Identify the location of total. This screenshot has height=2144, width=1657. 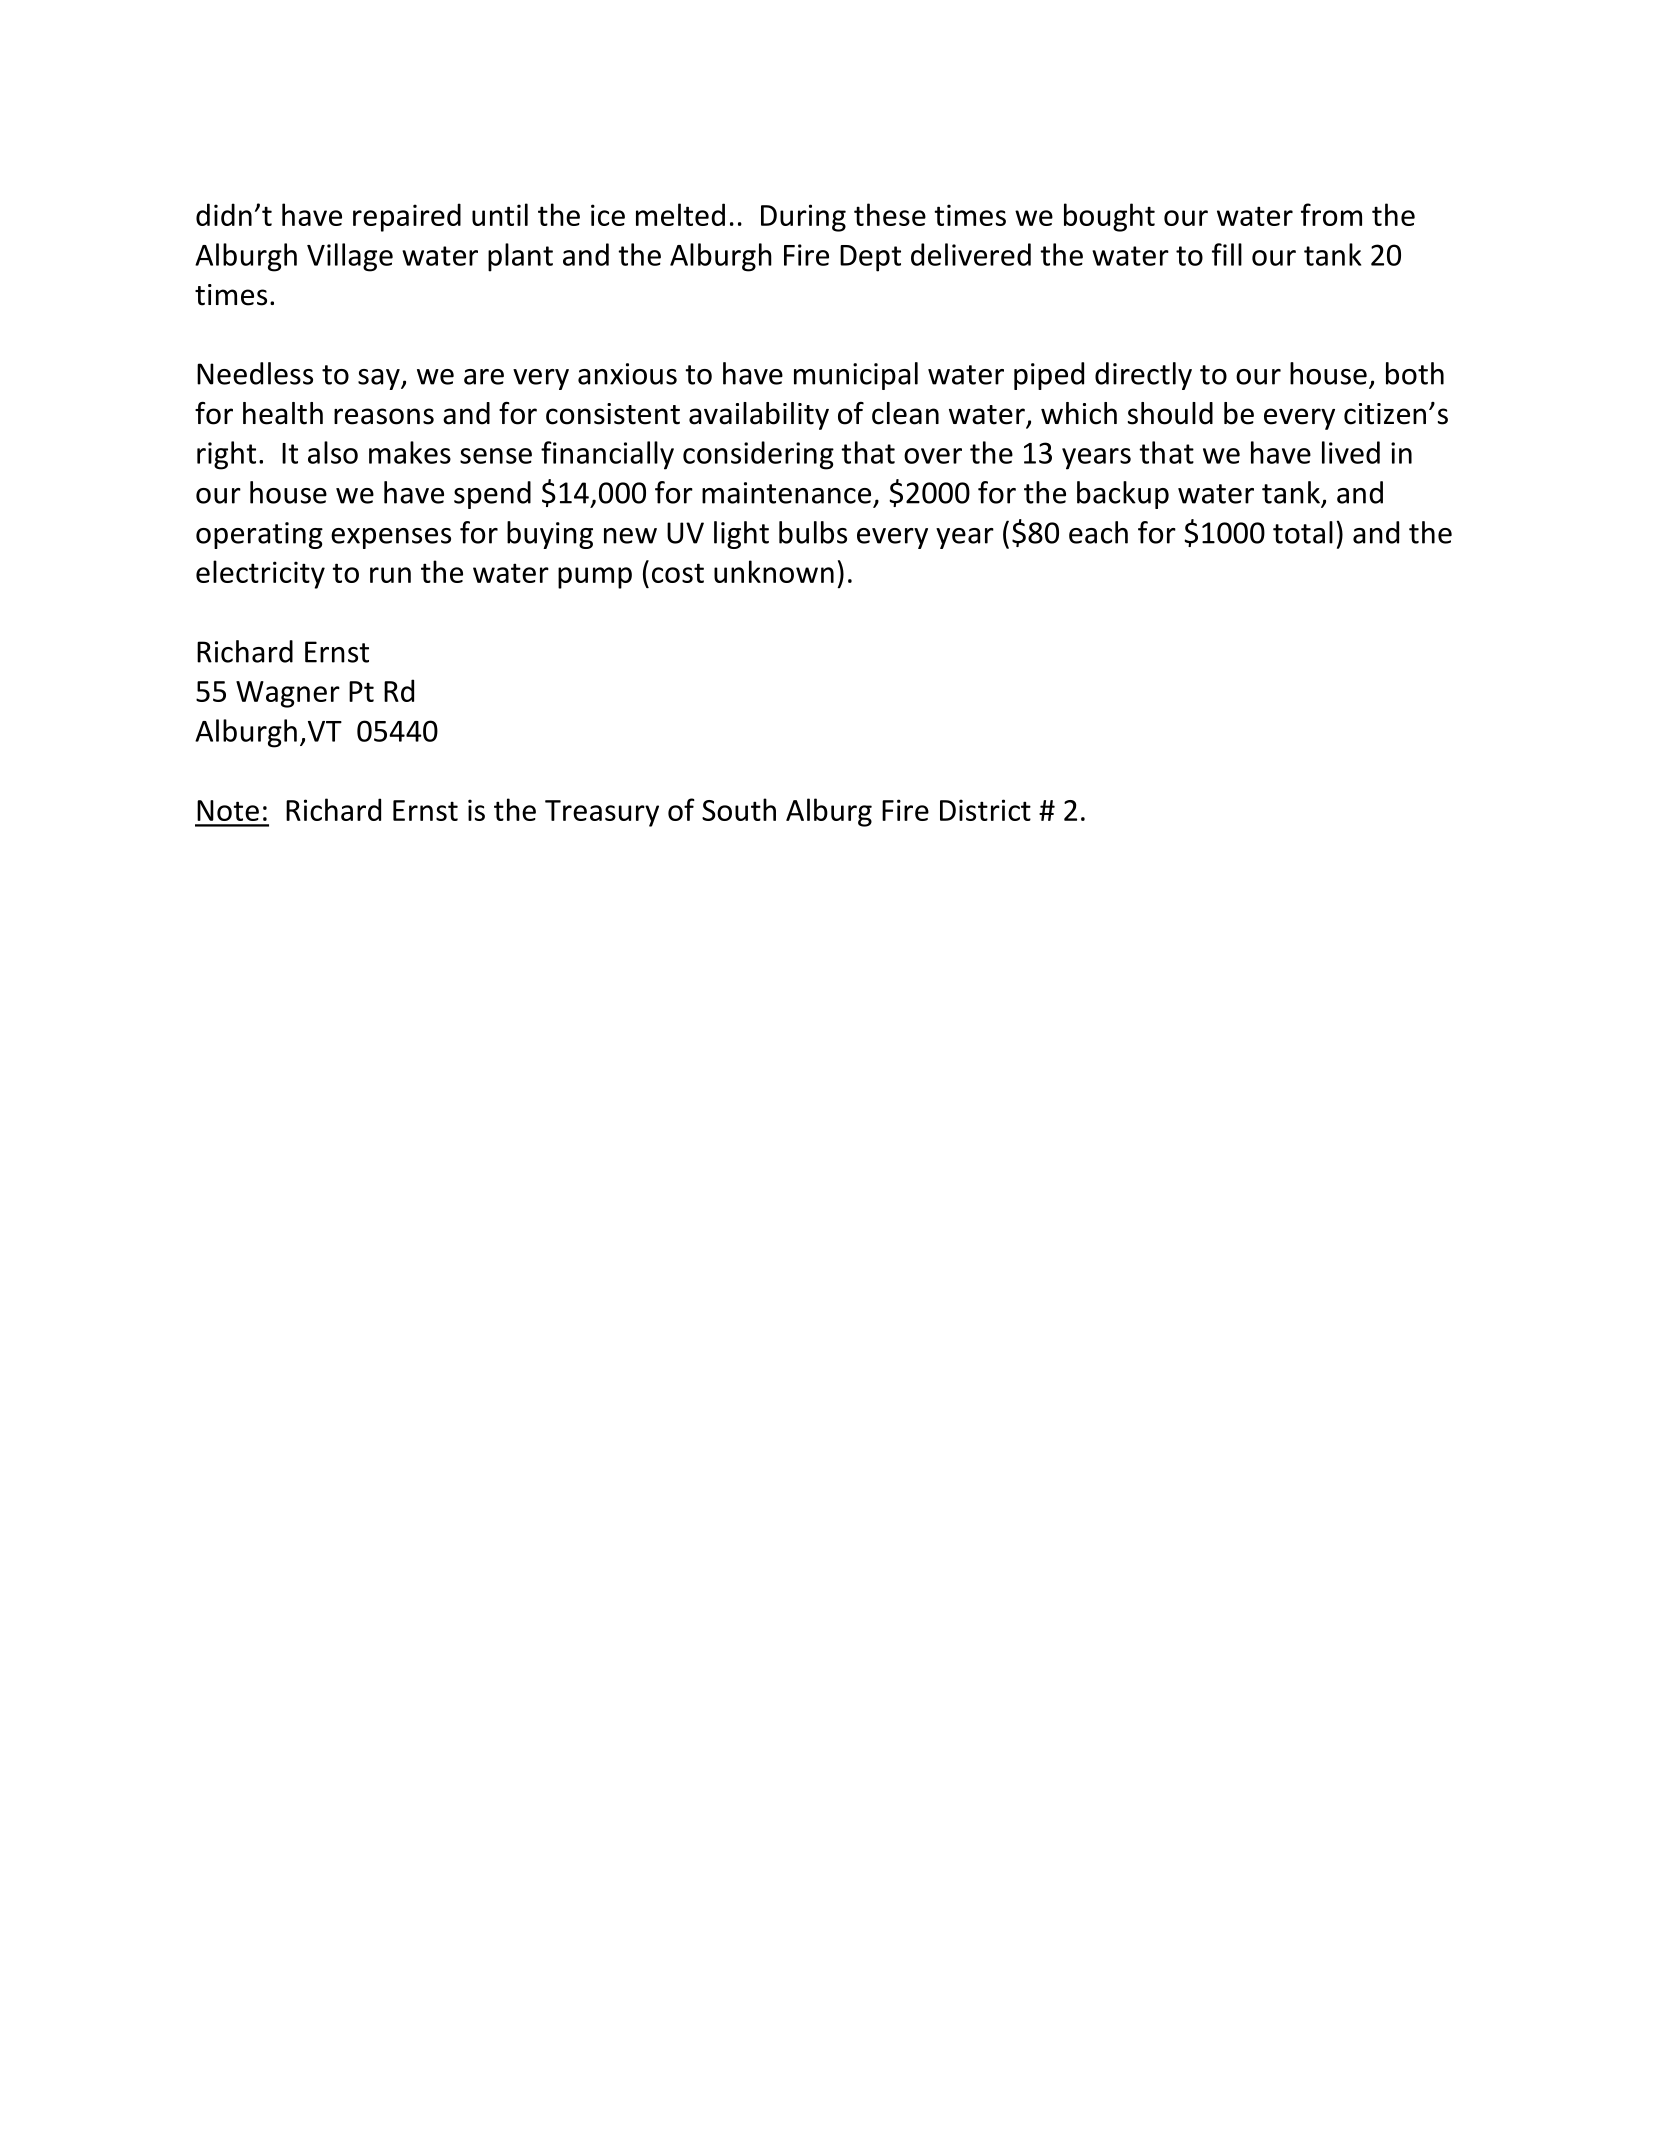
(1303, 532).
